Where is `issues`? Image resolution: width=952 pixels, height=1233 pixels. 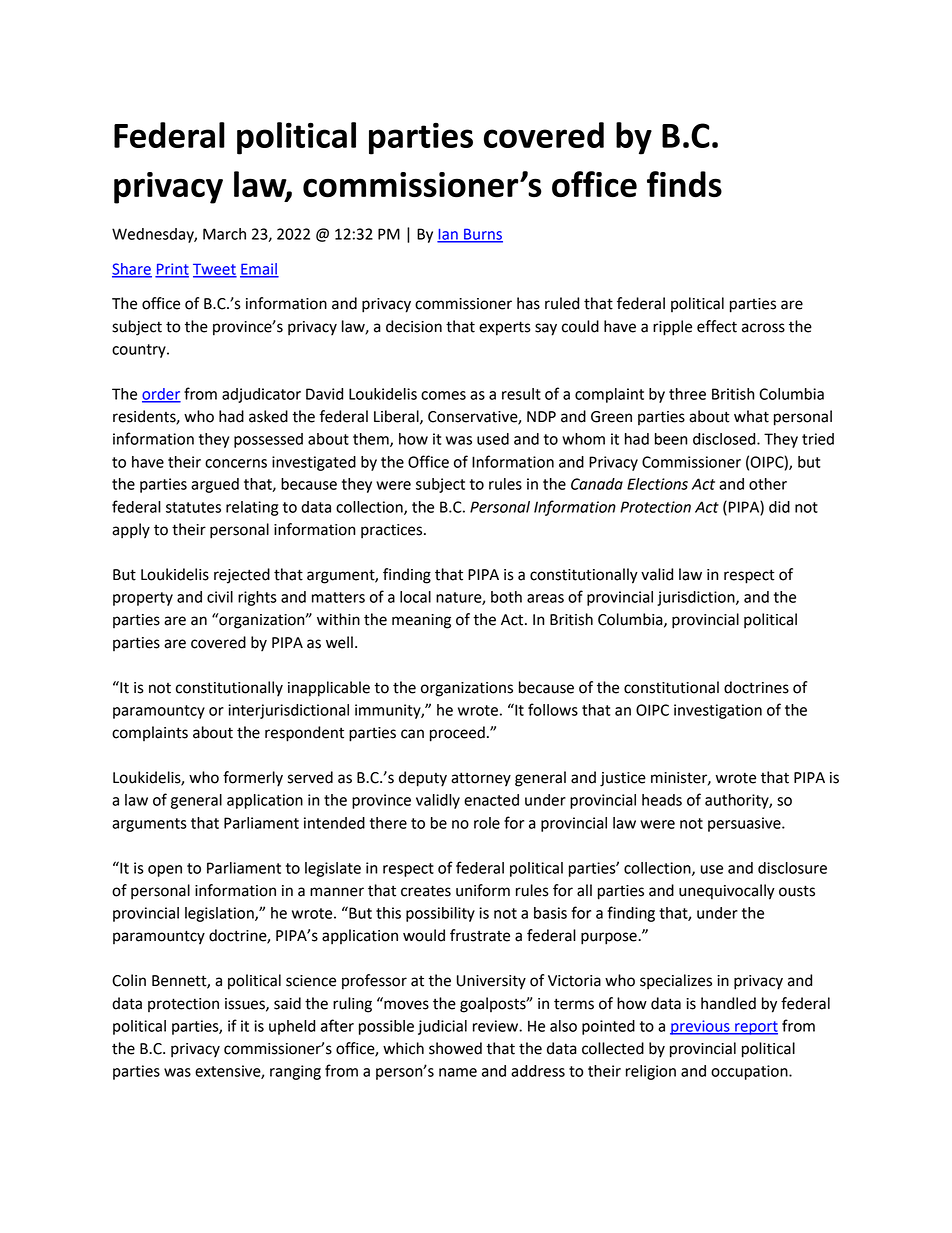 issues is located at coordinates (246, 1004).
